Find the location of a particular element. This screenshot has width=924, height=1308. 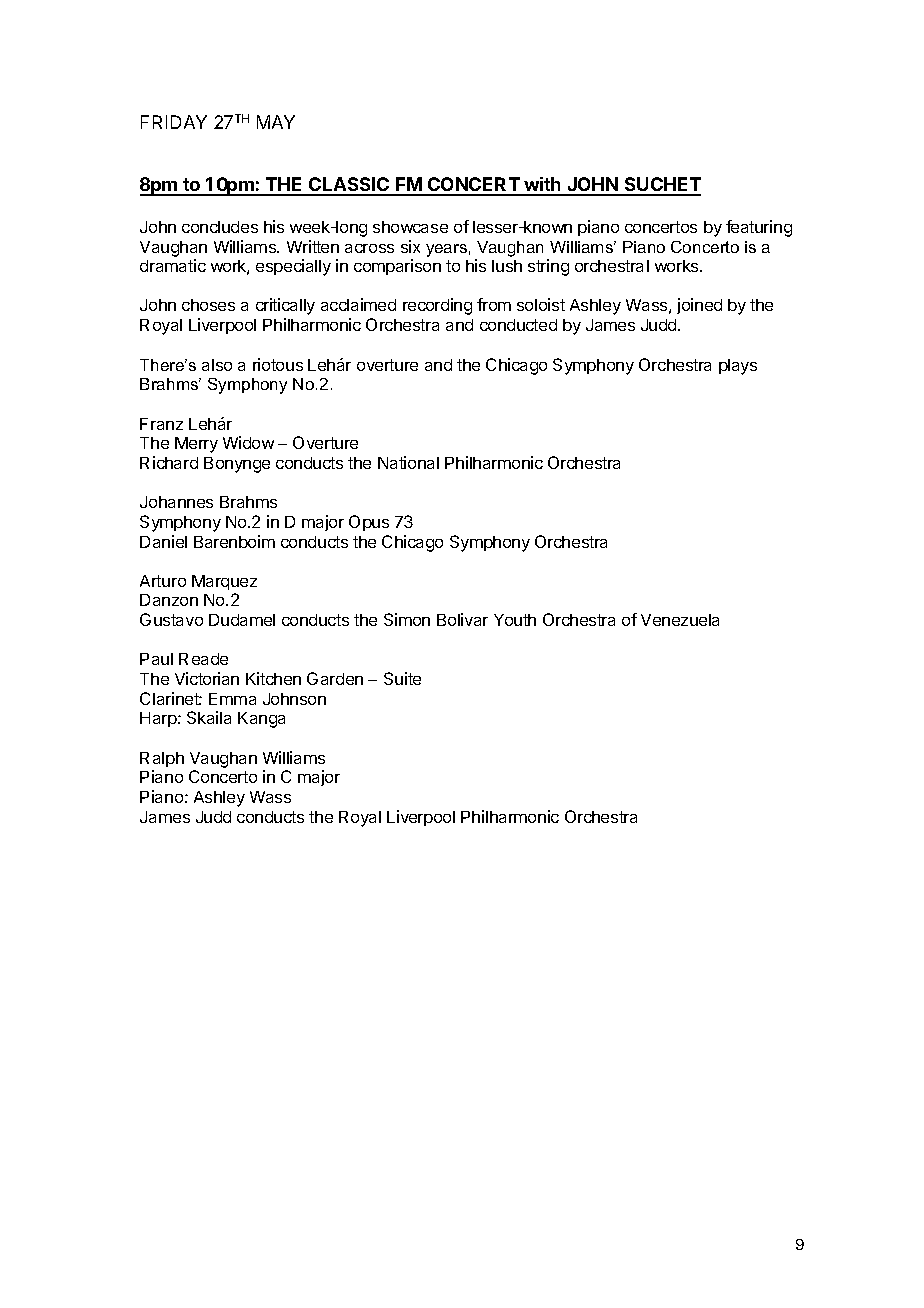

Widow is located at coordinates (248, 442).
